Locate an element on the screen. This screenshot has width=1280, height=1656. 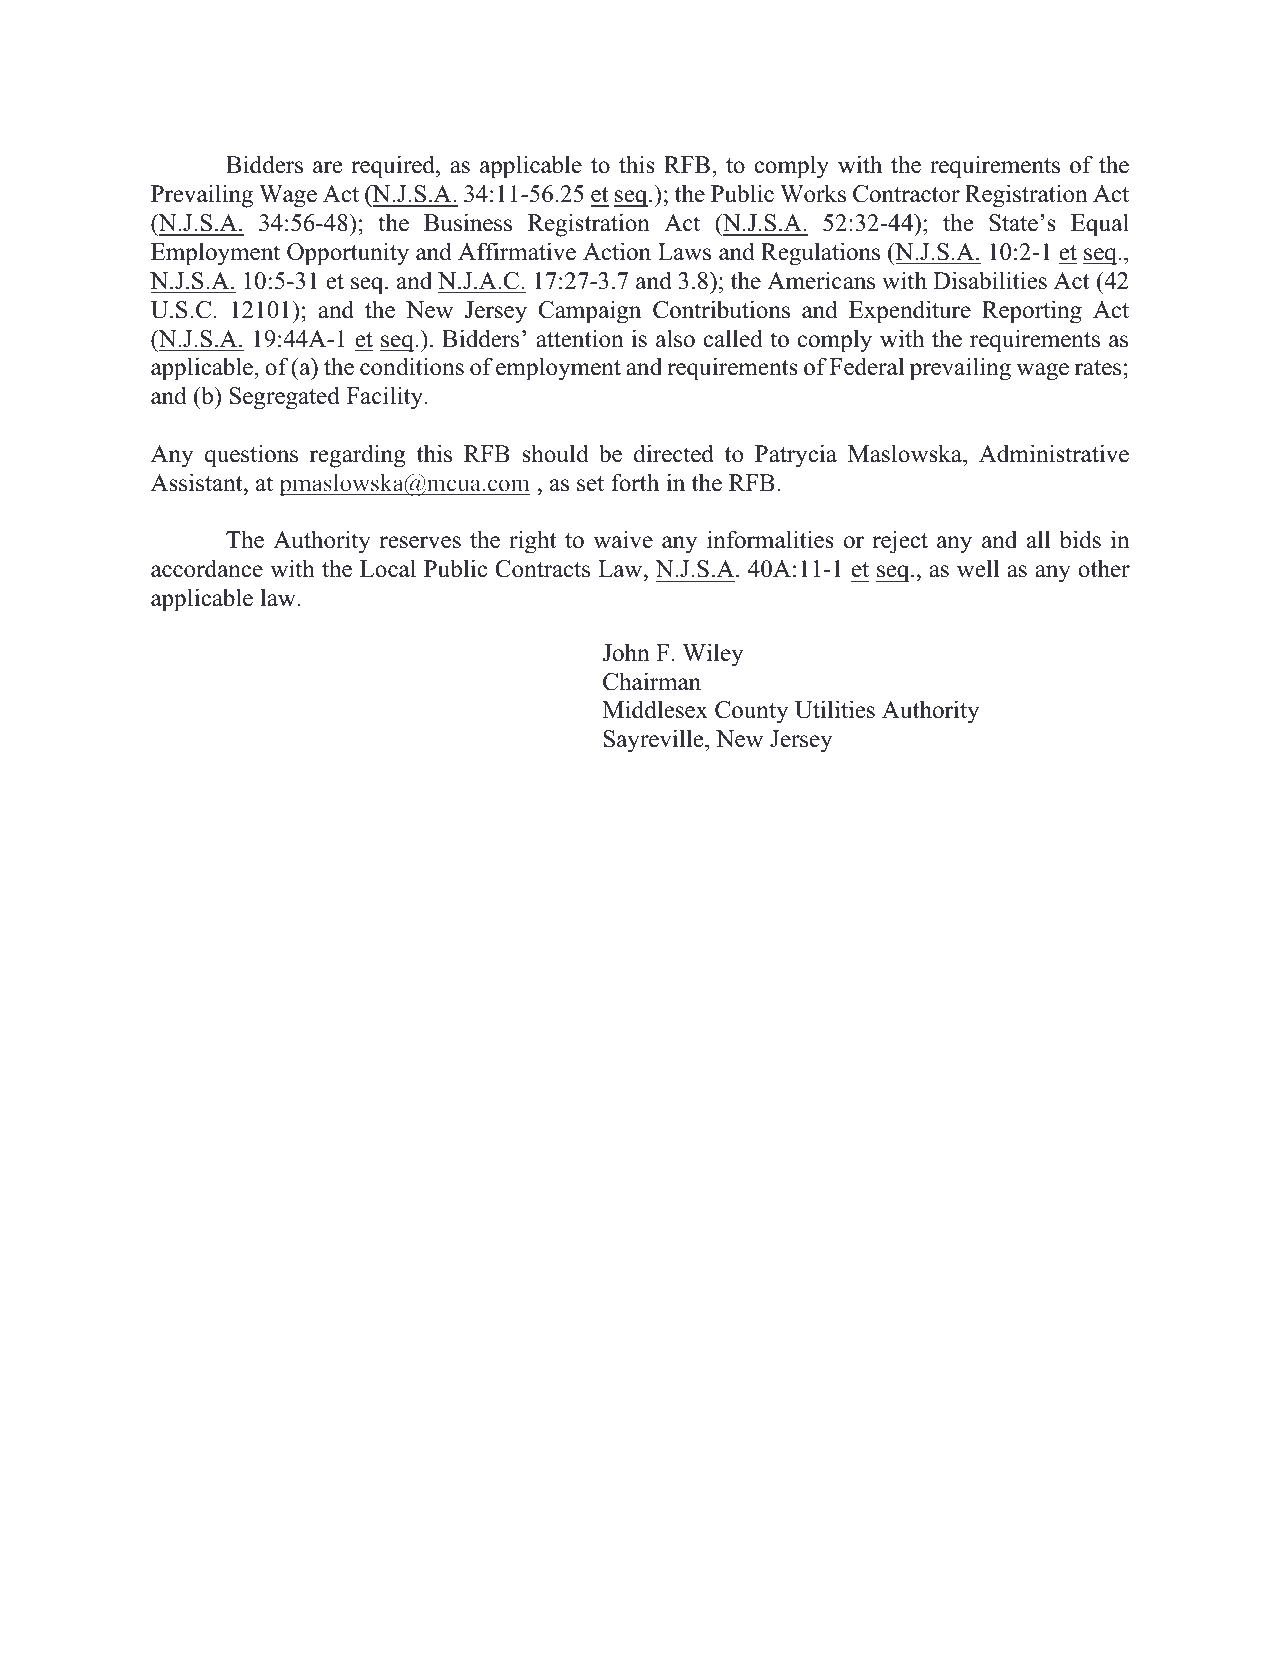
Chairman is located at coordinates (652, 681).
